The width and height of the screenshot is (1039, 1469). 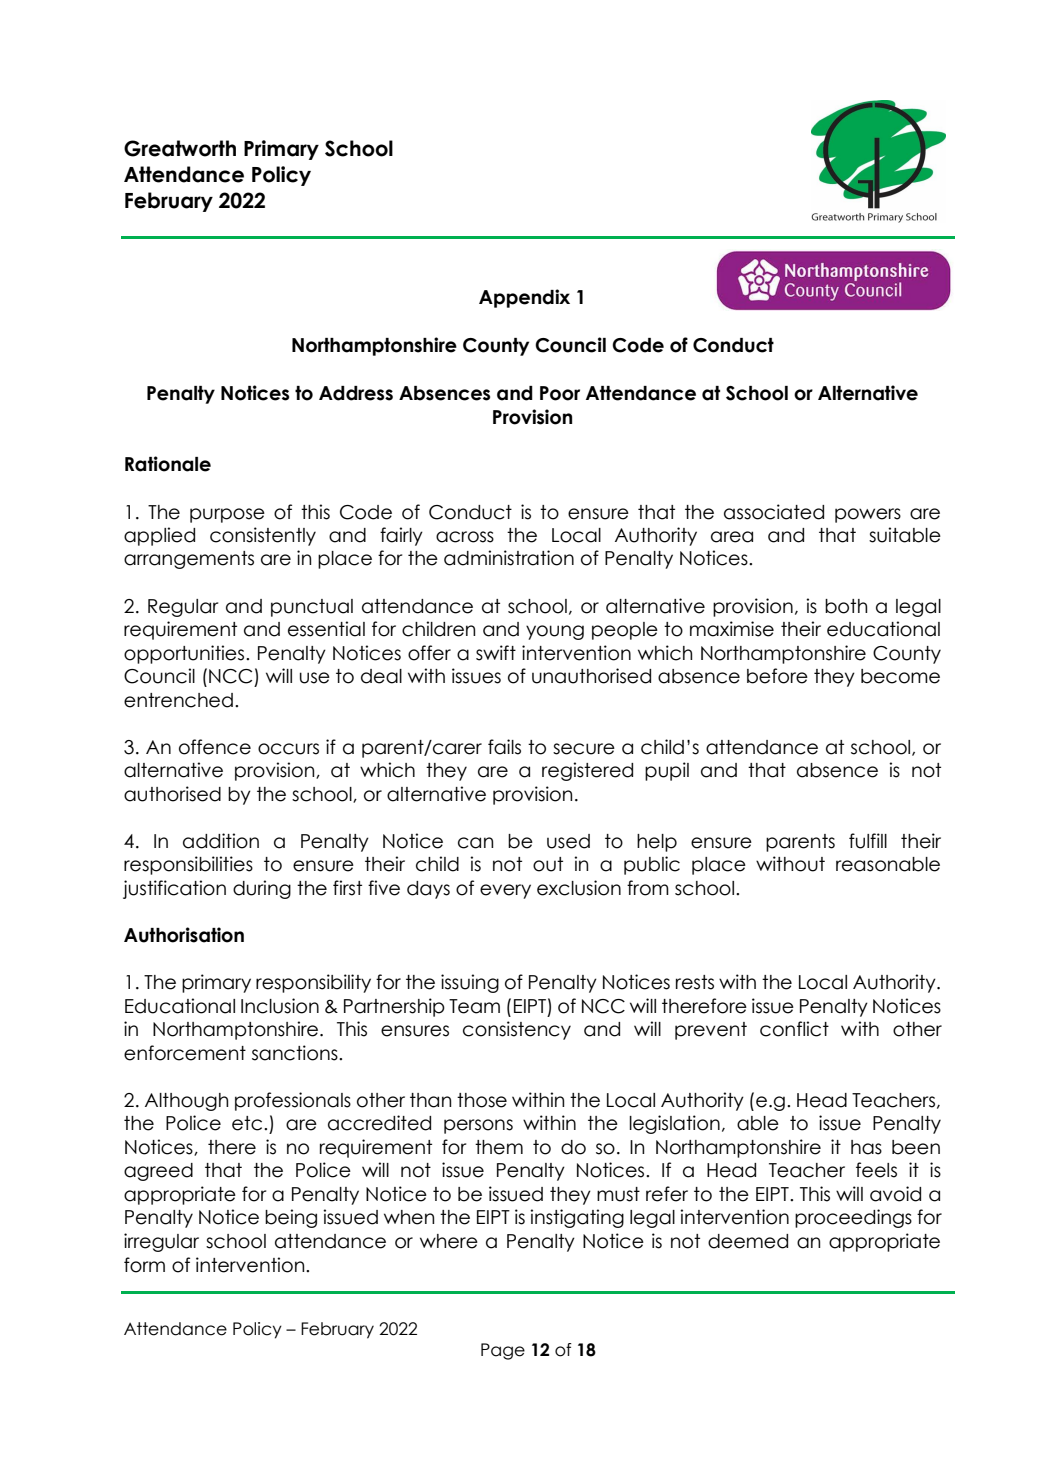 What do you see at coordinates (221, 841) in the screenshot?
I see `addition` at bounding box center [221, 841].
